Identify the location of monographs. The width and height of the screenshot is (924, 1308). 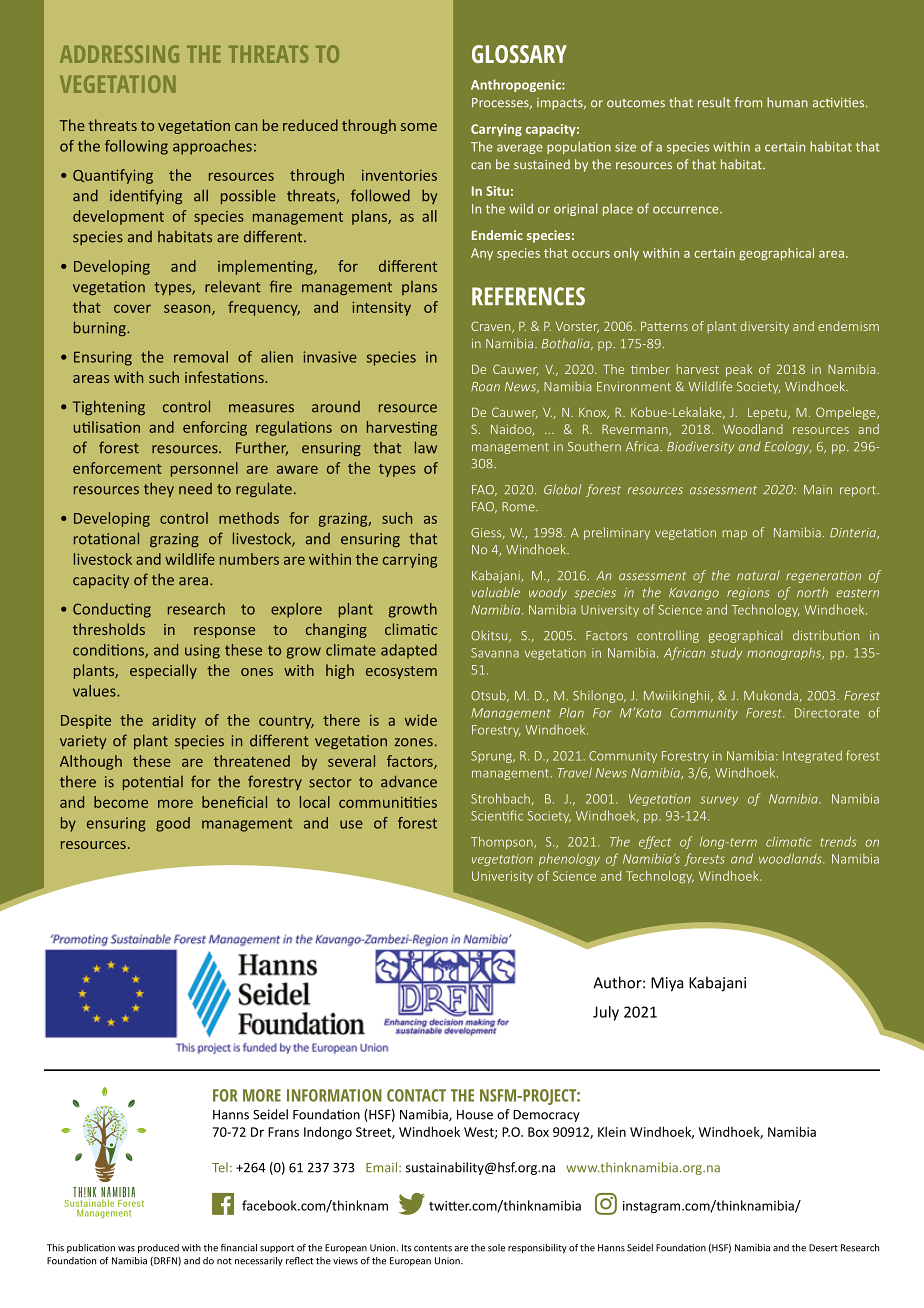
(785, 654).
